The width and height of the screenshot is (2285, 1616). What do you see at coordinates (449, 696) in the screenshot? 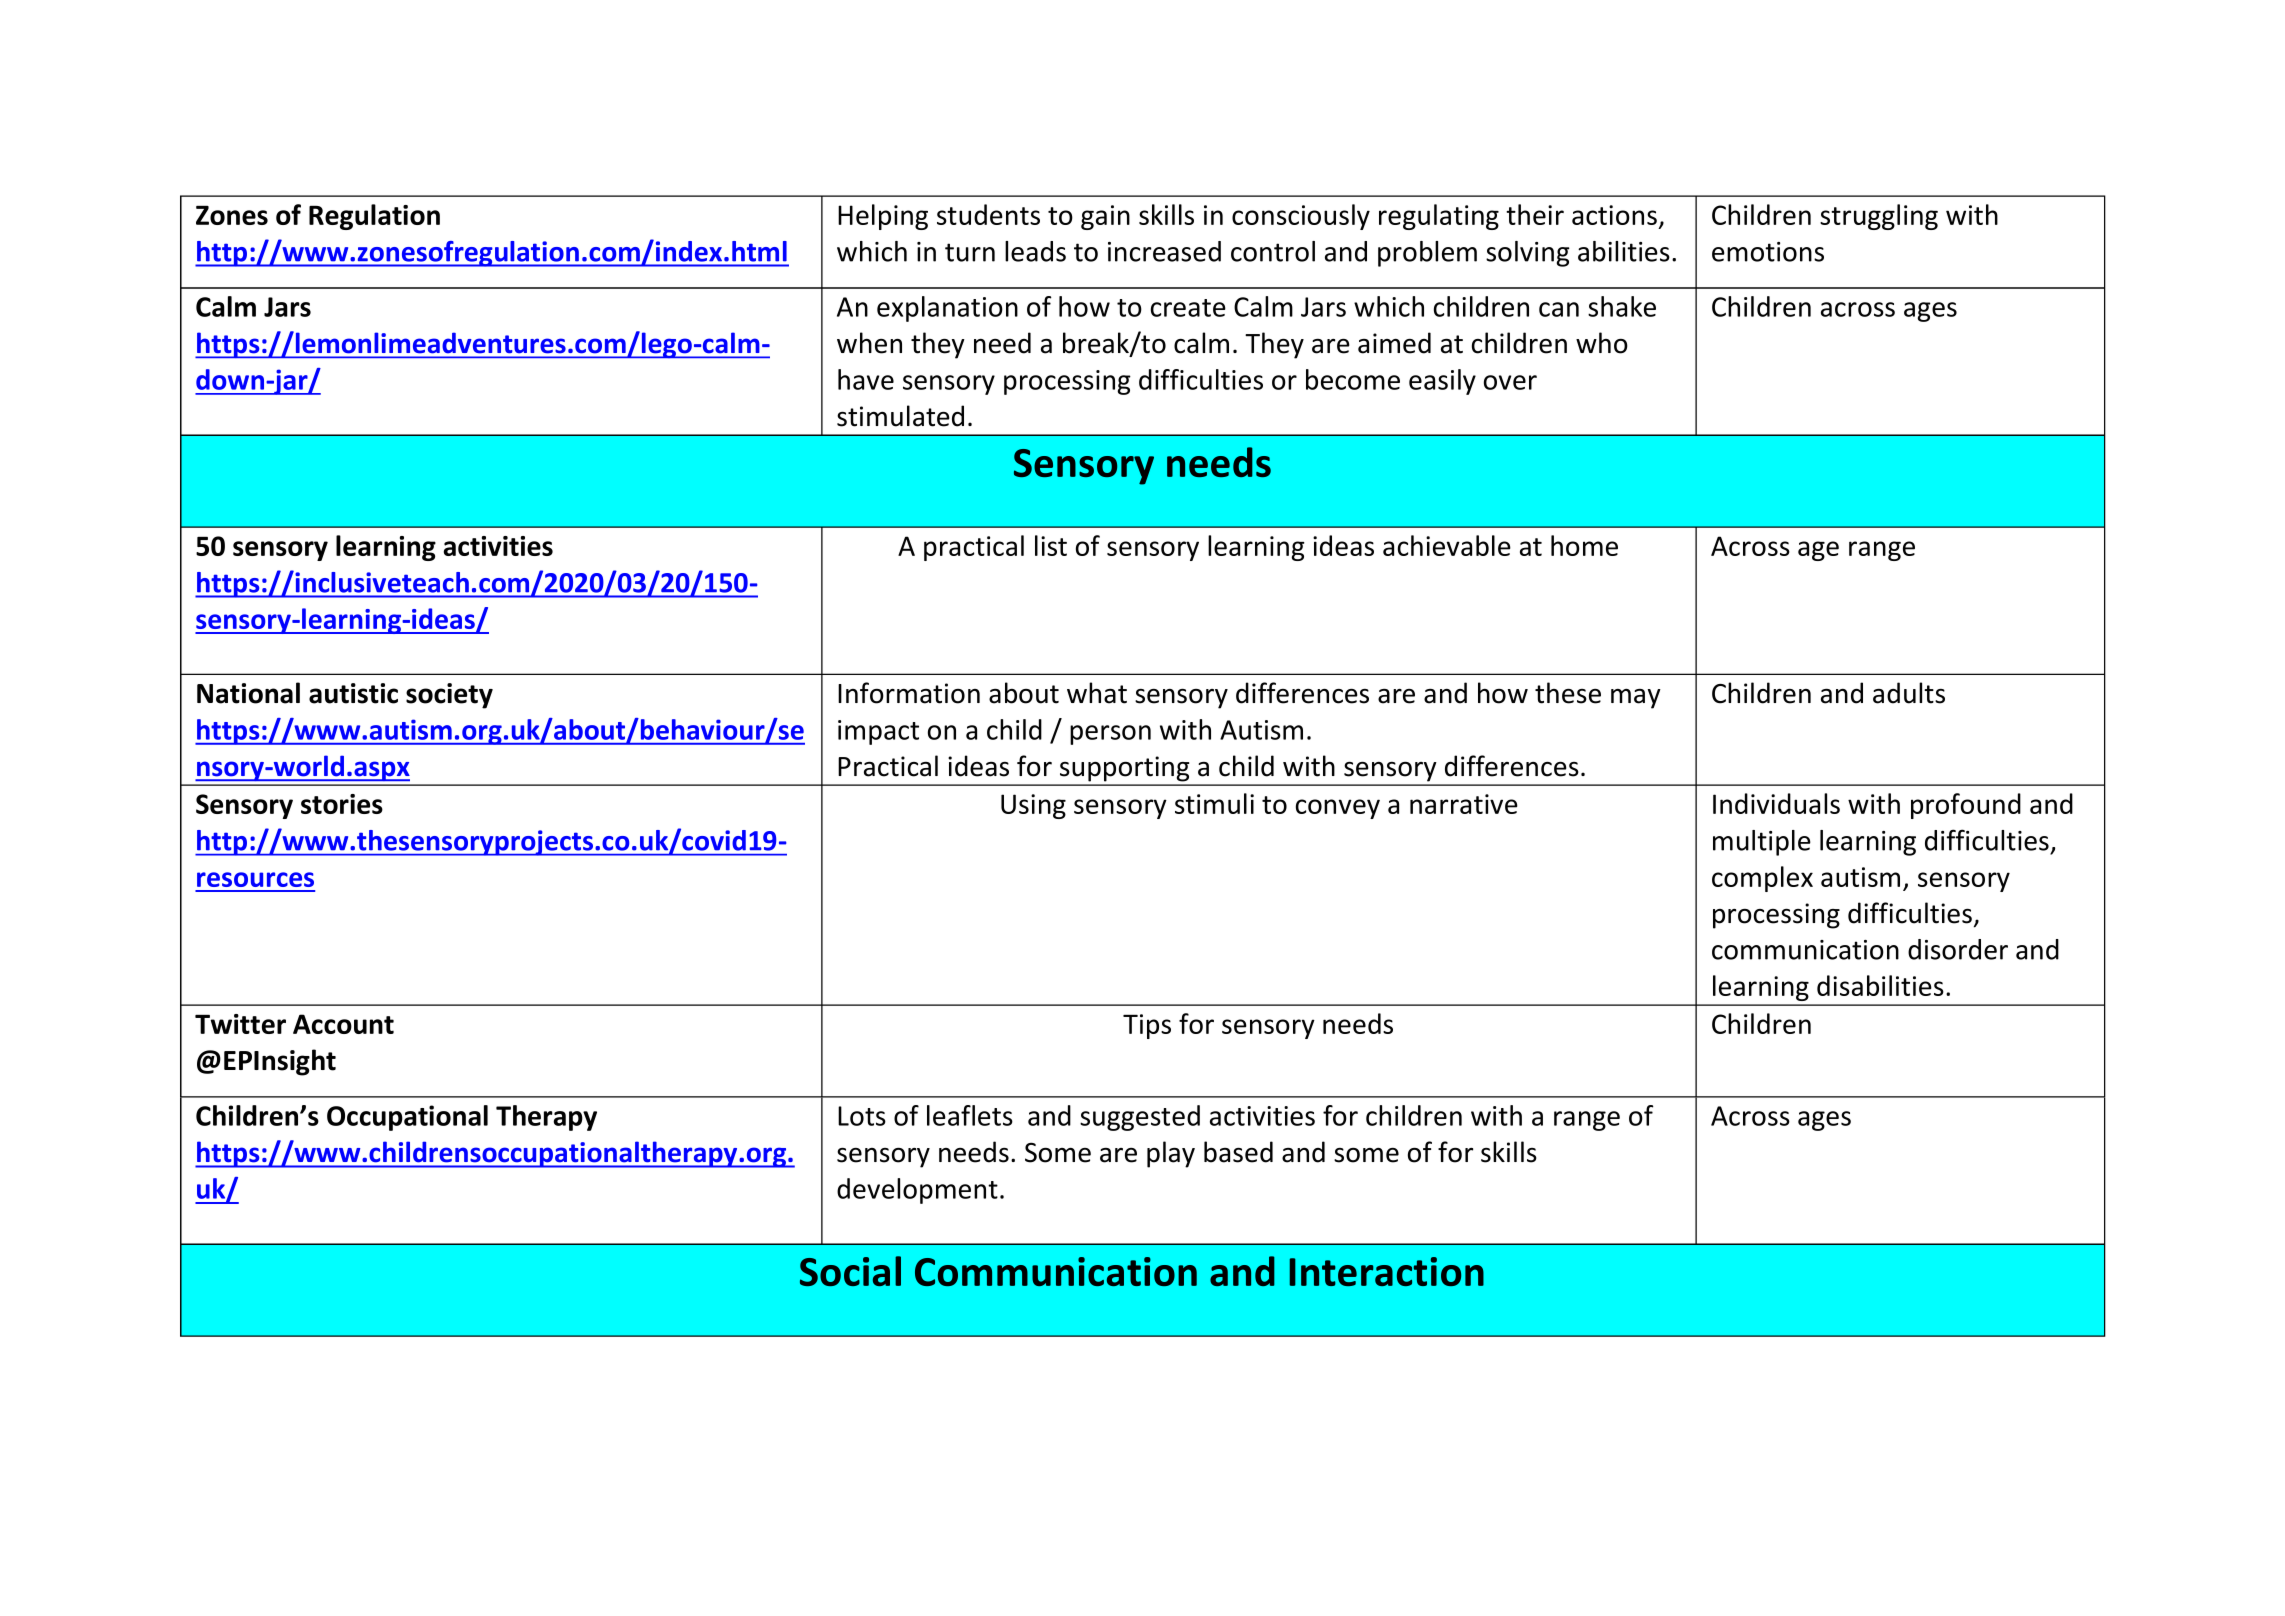
I see `society` at bounding box center [449, 696].
